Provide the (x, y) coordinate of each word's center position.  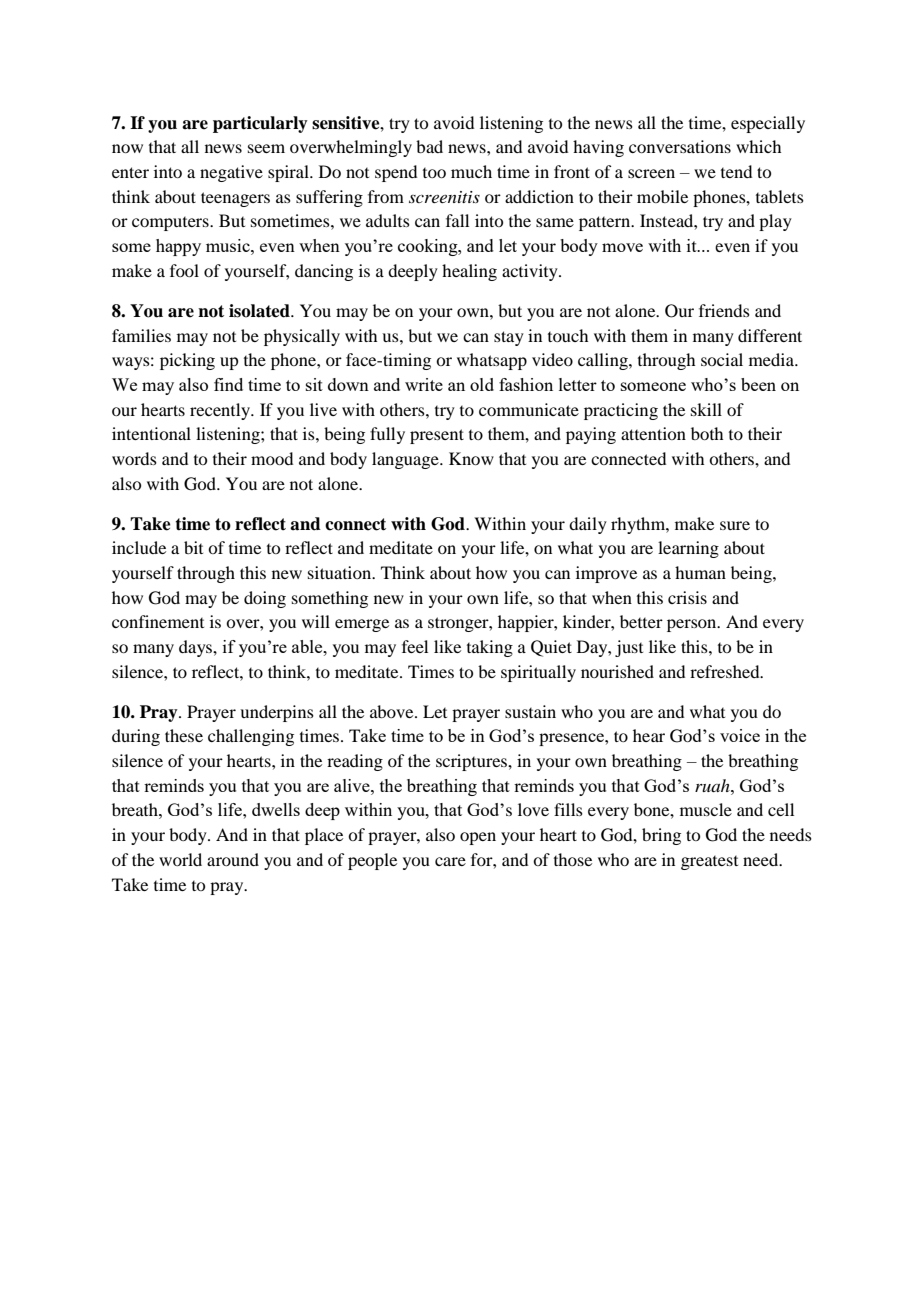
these (184, 735)
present (437, 436)
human (700, 572)
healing (469, 272)
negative (231, 173)
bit (193, 547)
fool (184, 270)
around (233, 859)
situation (341, 572)
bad (429, 146)
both (707, 433)
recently (221, 411)
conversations (680, 146)
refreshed (726, 671)
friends (724, 310)
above (393, 711)
